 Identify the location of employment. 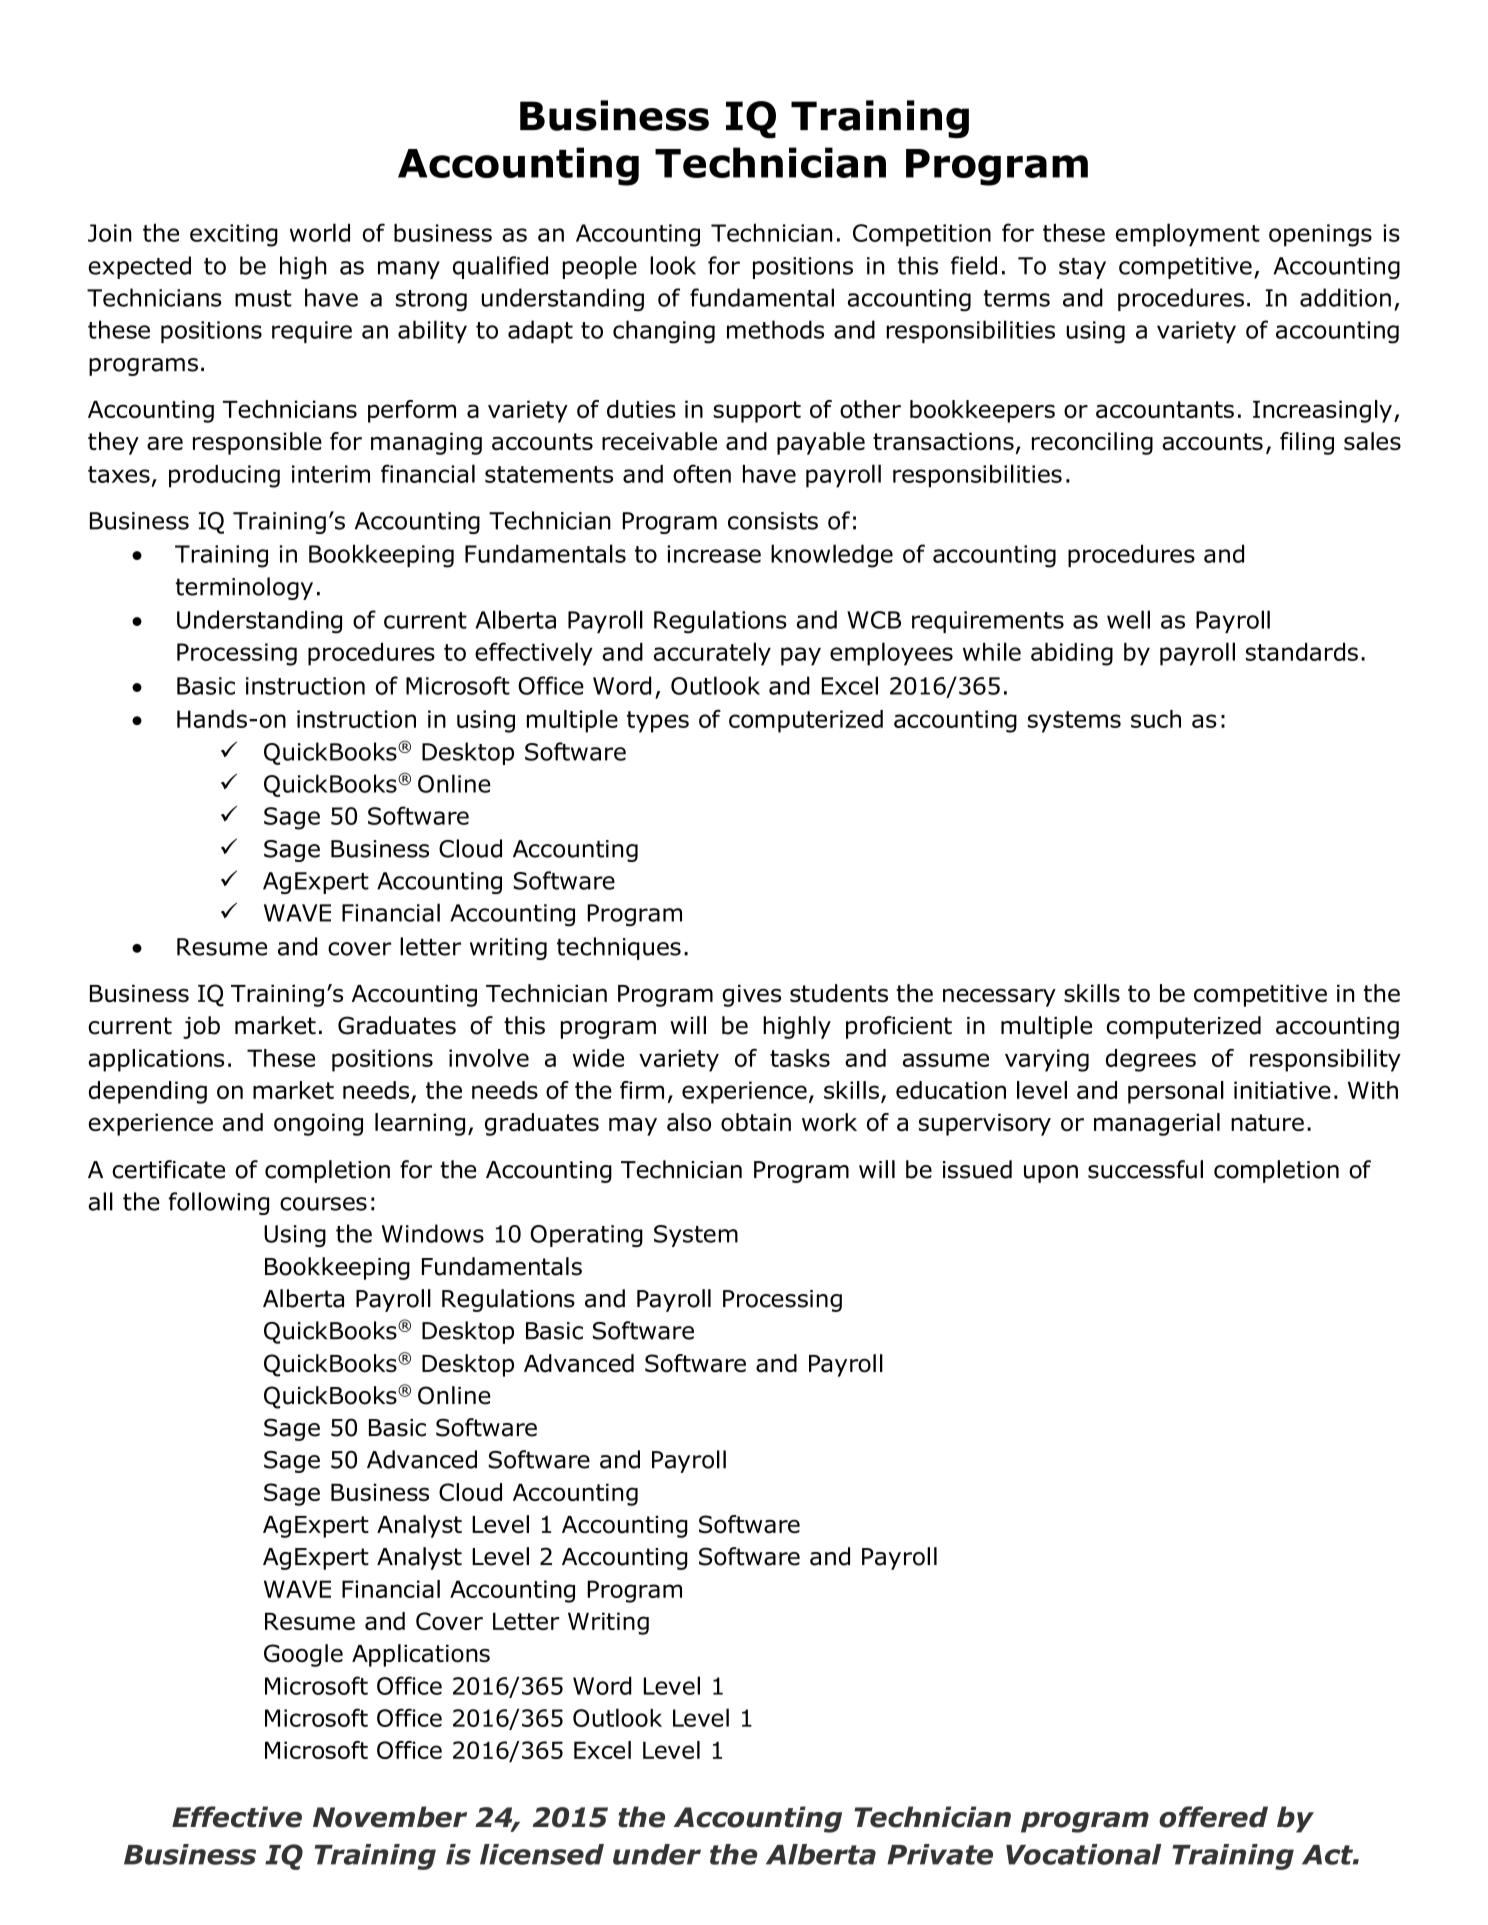
(1188, 235).
